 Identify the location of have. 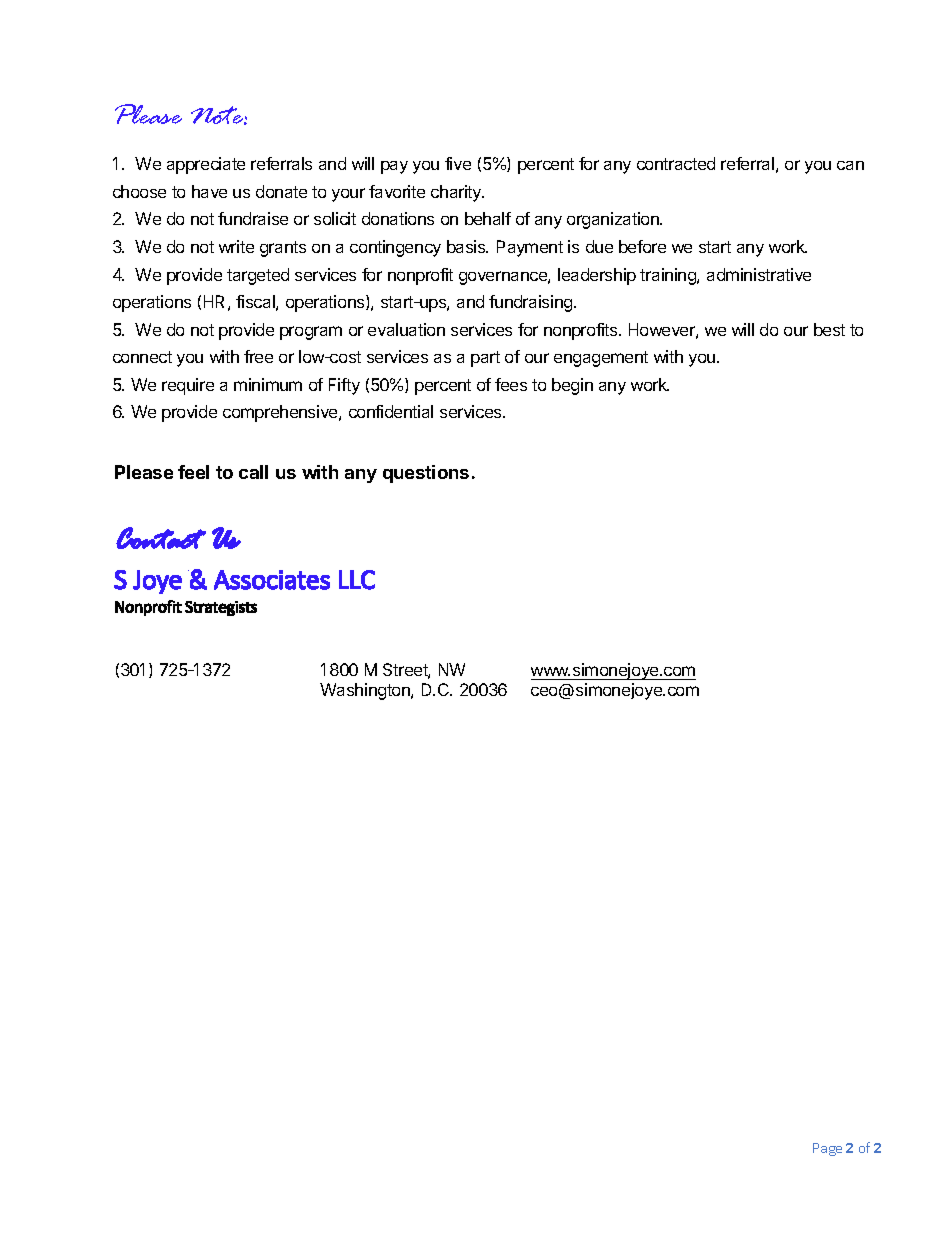
(209, 191).
